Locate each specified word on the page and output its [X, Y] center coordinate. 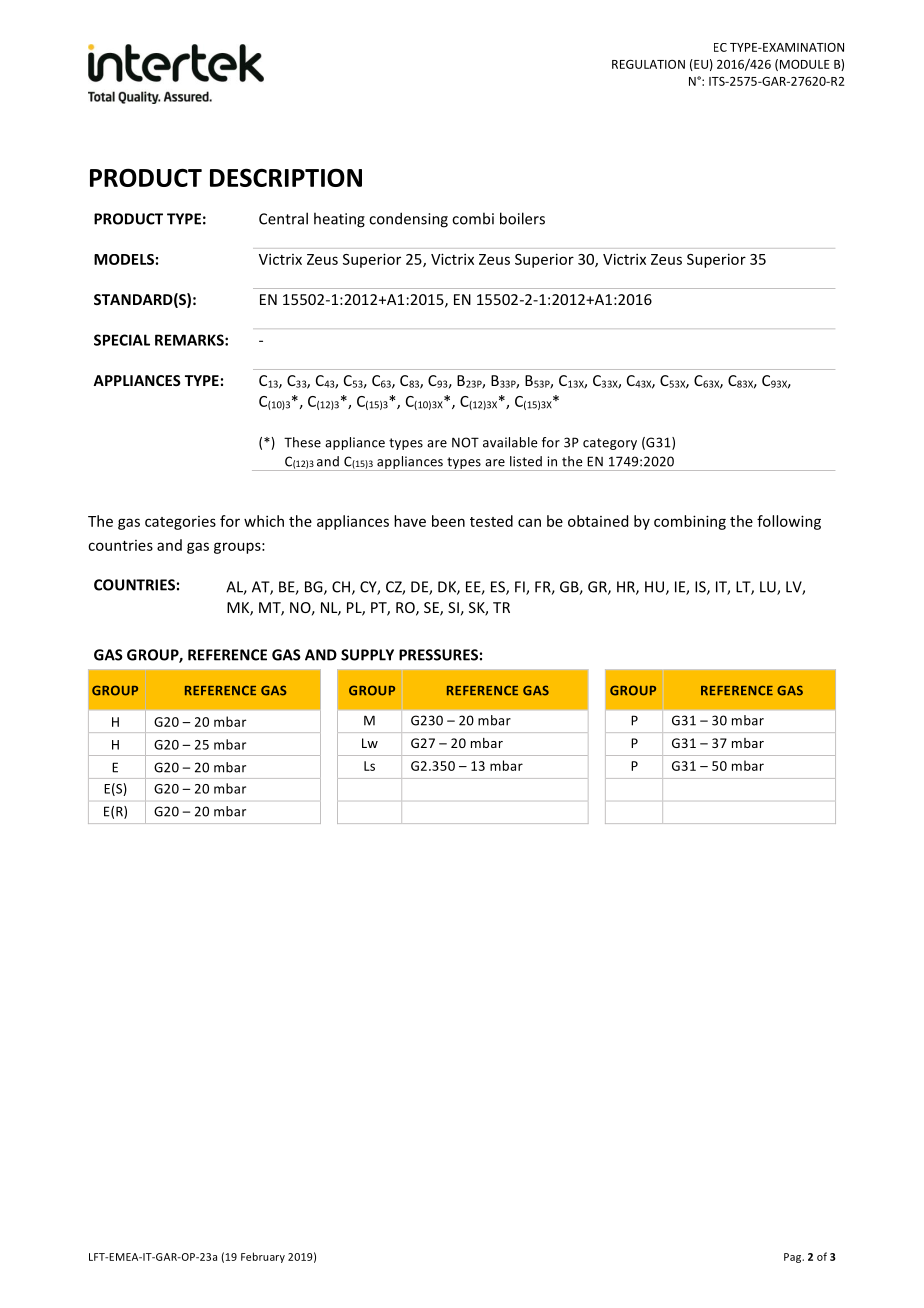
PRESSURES [438, 655]
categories [180, 523]
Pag [794, 1258]
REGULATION [648, 64]
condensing [408, 220]
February [263, 1257]
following [789, 522]
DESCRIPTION [286, 177]
